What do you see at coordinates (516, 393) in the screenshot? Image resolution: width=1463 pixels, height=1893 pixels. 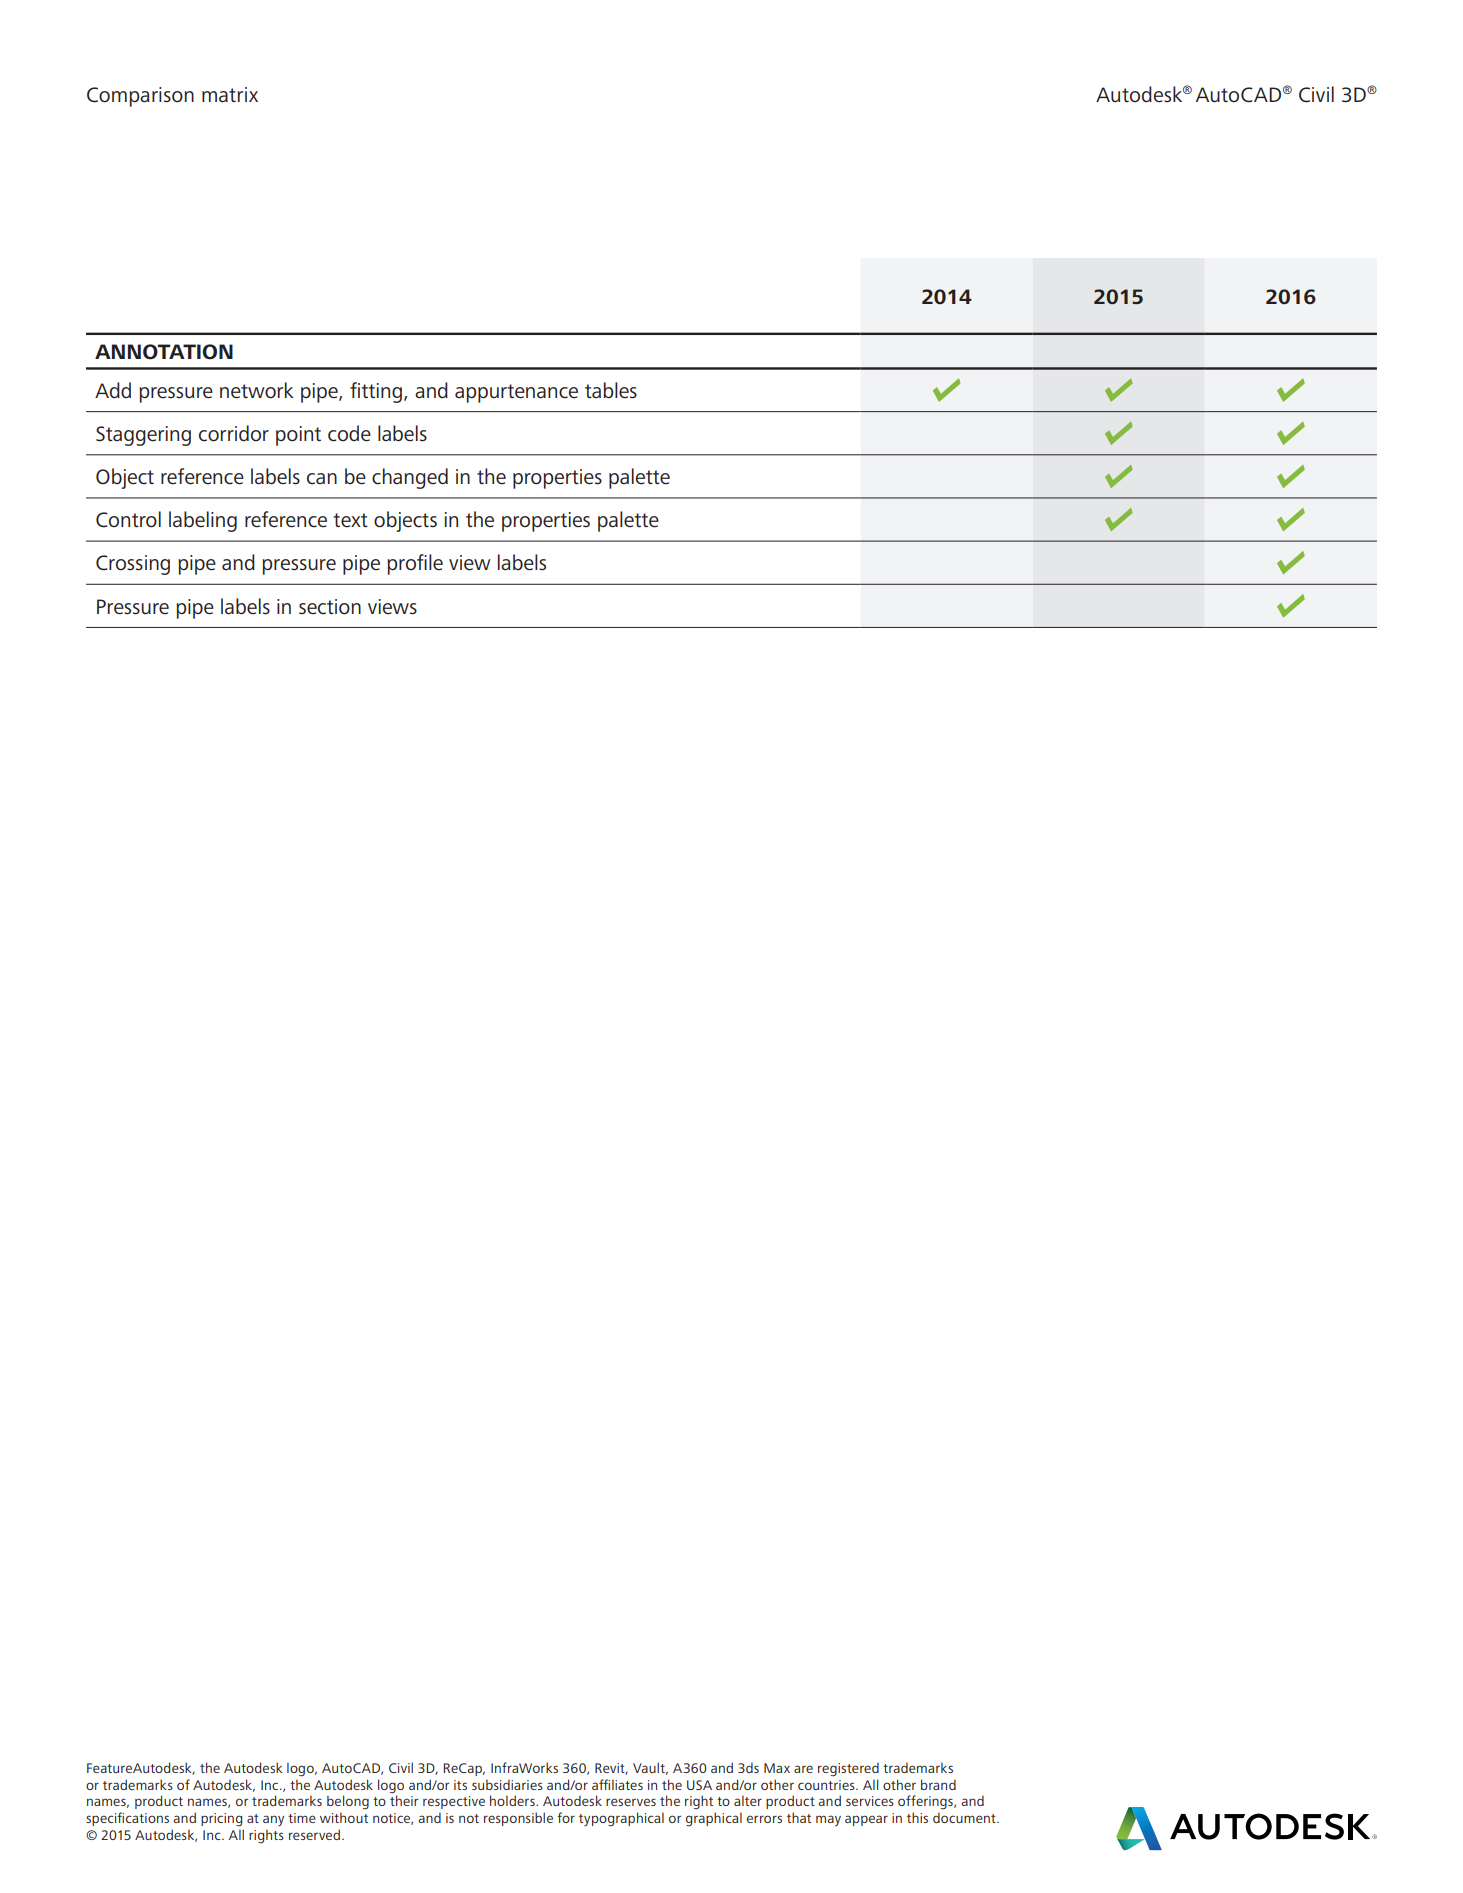 I see `appurtenance` at bounding box center [516, 393].
